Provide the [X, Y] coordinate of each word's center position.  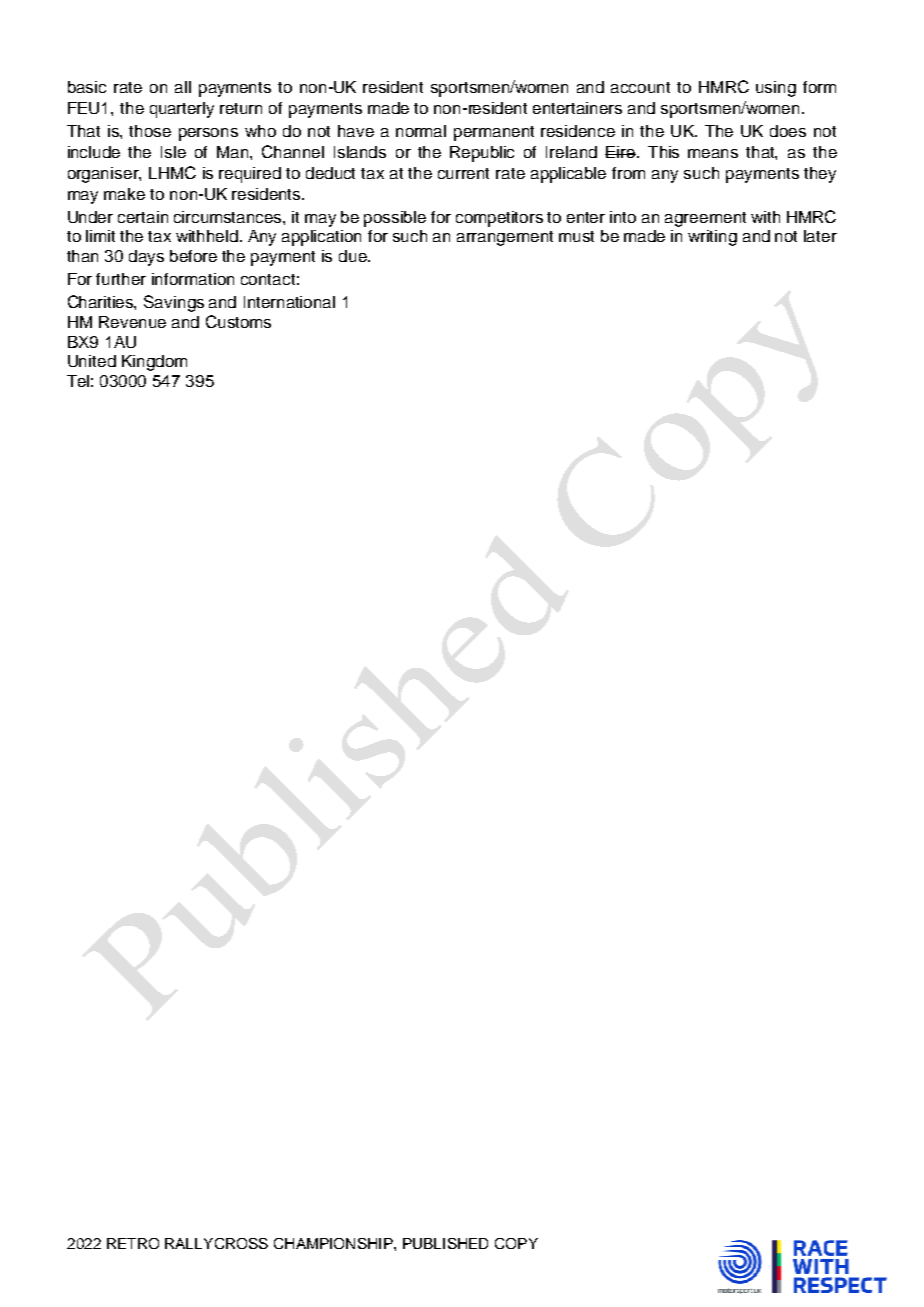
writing [712, 238]
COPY [516, 1243]
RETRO [133, 1243]
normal [421, 131]
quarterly [182, 110]
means [713, 153]
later [820, 236]
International [289, 302]
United [92, 361]
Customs [238, 321]
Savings [174, 303]
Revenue [132, 322]
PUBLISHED [445, 1243]
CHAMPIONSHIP [334, 1243]
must [576, 236]
